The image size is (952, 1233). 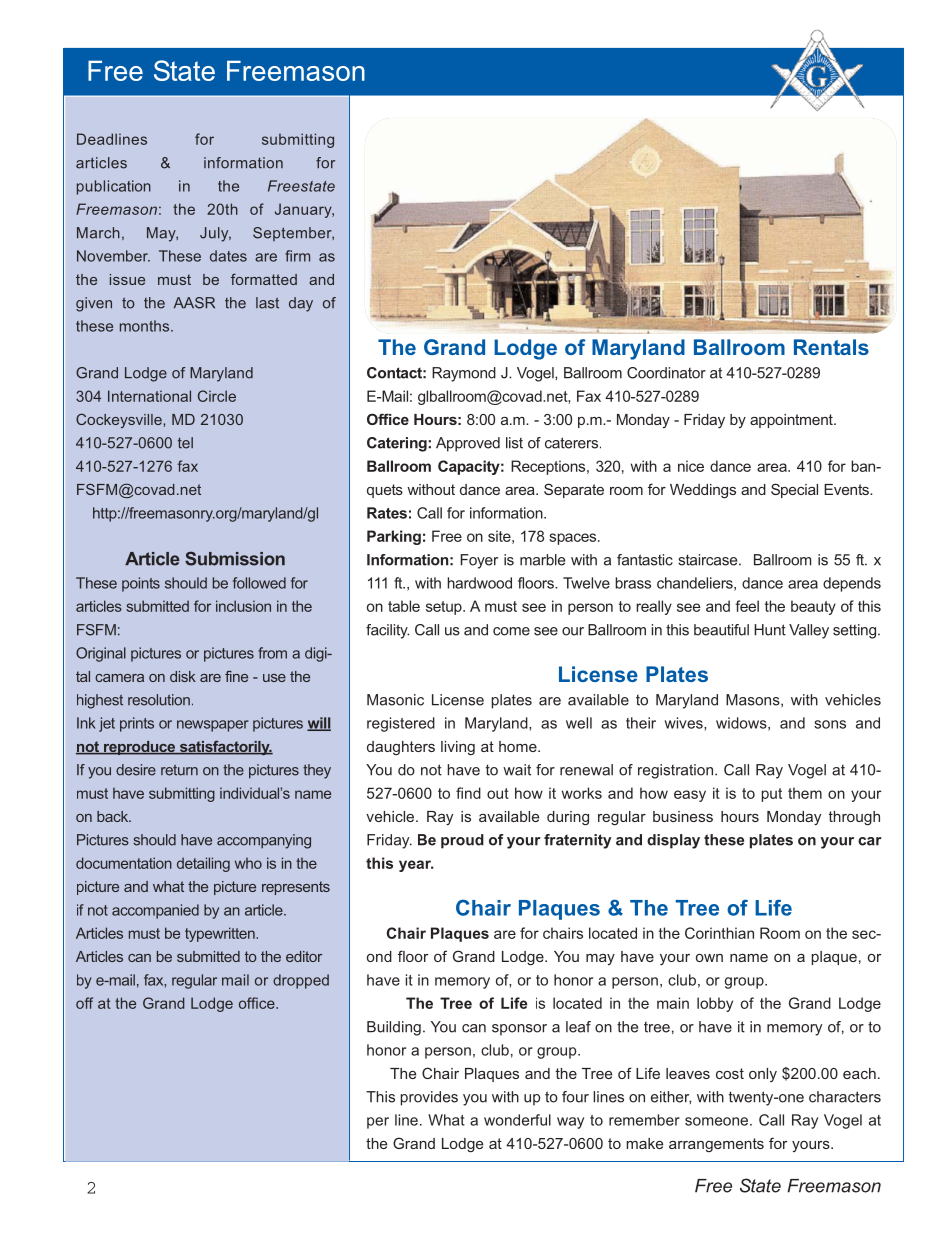 What do you see at coordinates (183, 676) in the screenshot?
I see `disk` at bounding box center [183, 676].
